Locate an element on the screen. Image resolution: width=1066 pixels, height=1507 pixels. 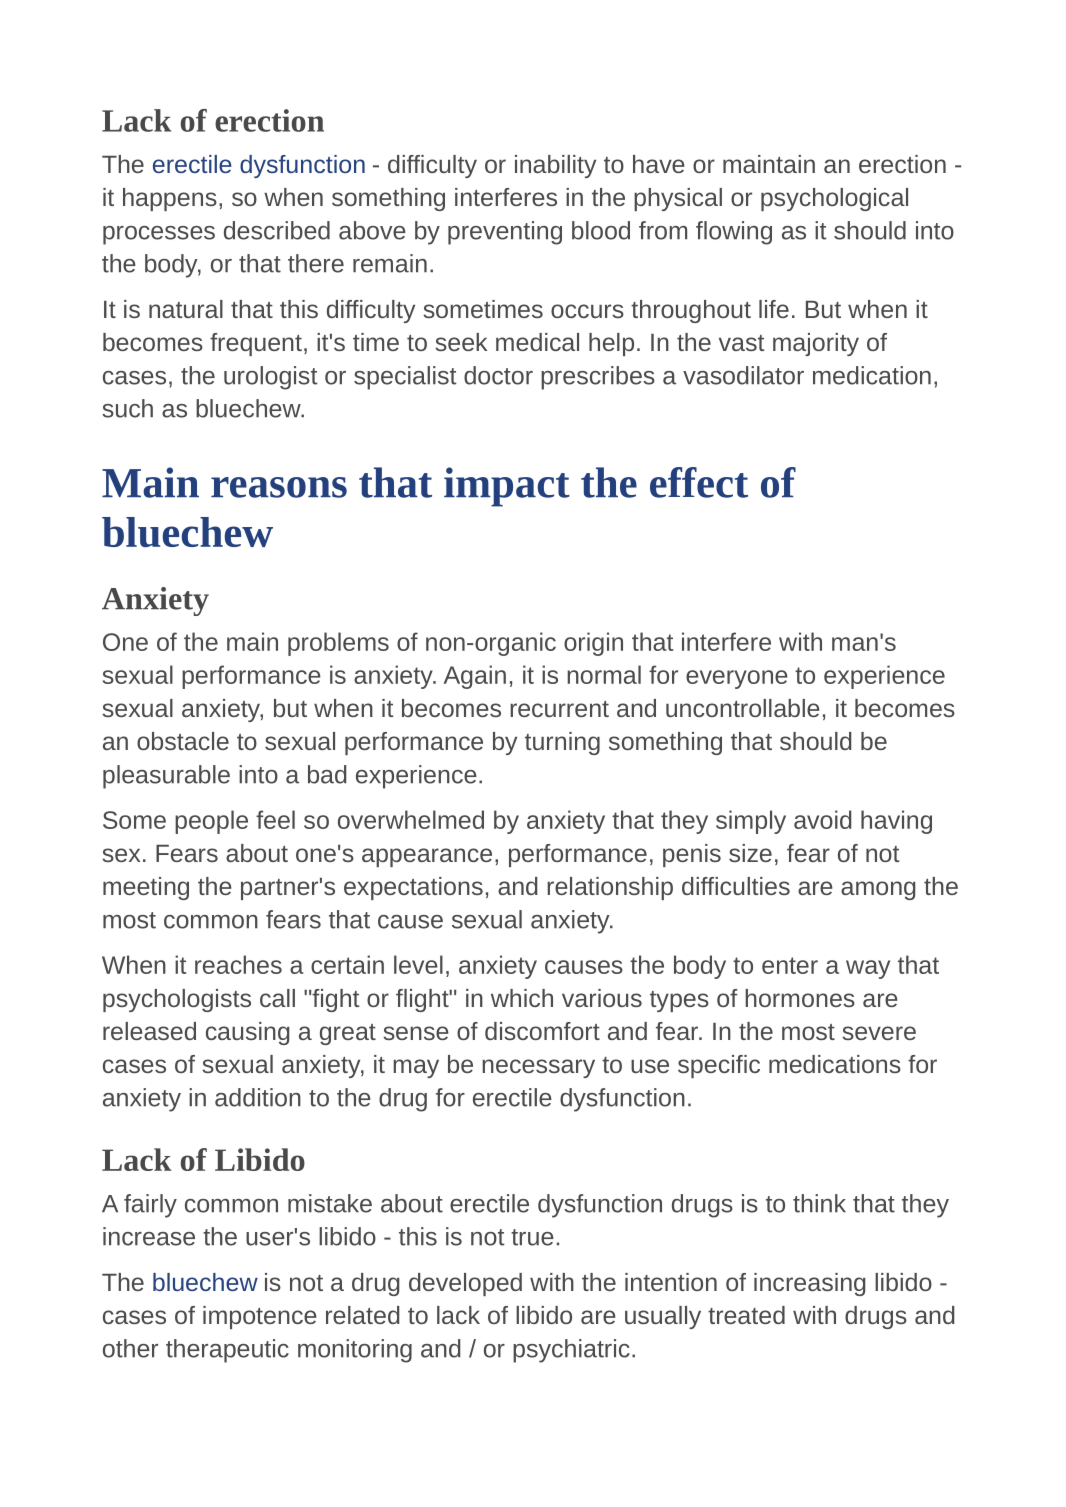
hormones is located at coordinates (800, 998).
